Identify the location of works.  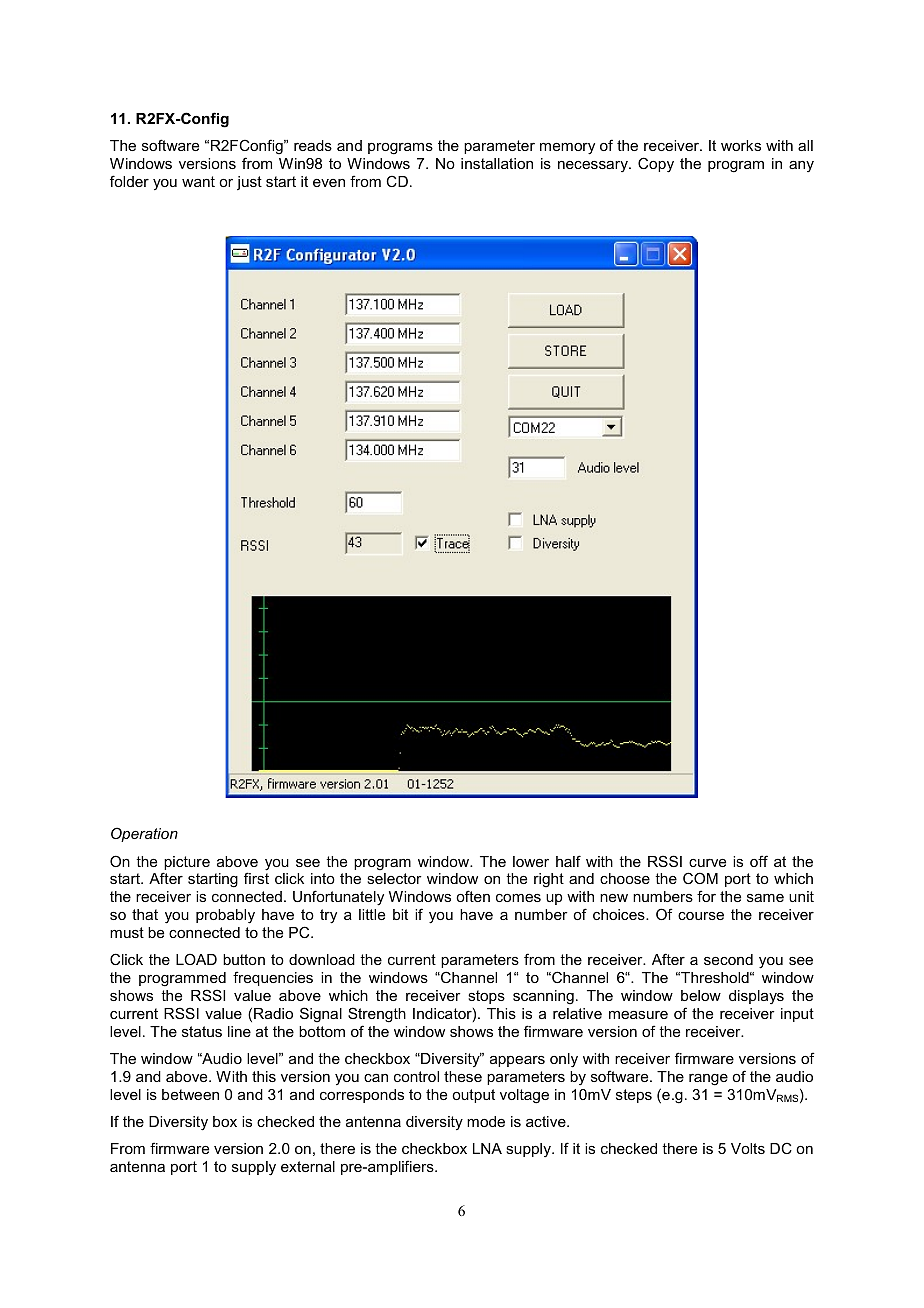
(741, 145).
